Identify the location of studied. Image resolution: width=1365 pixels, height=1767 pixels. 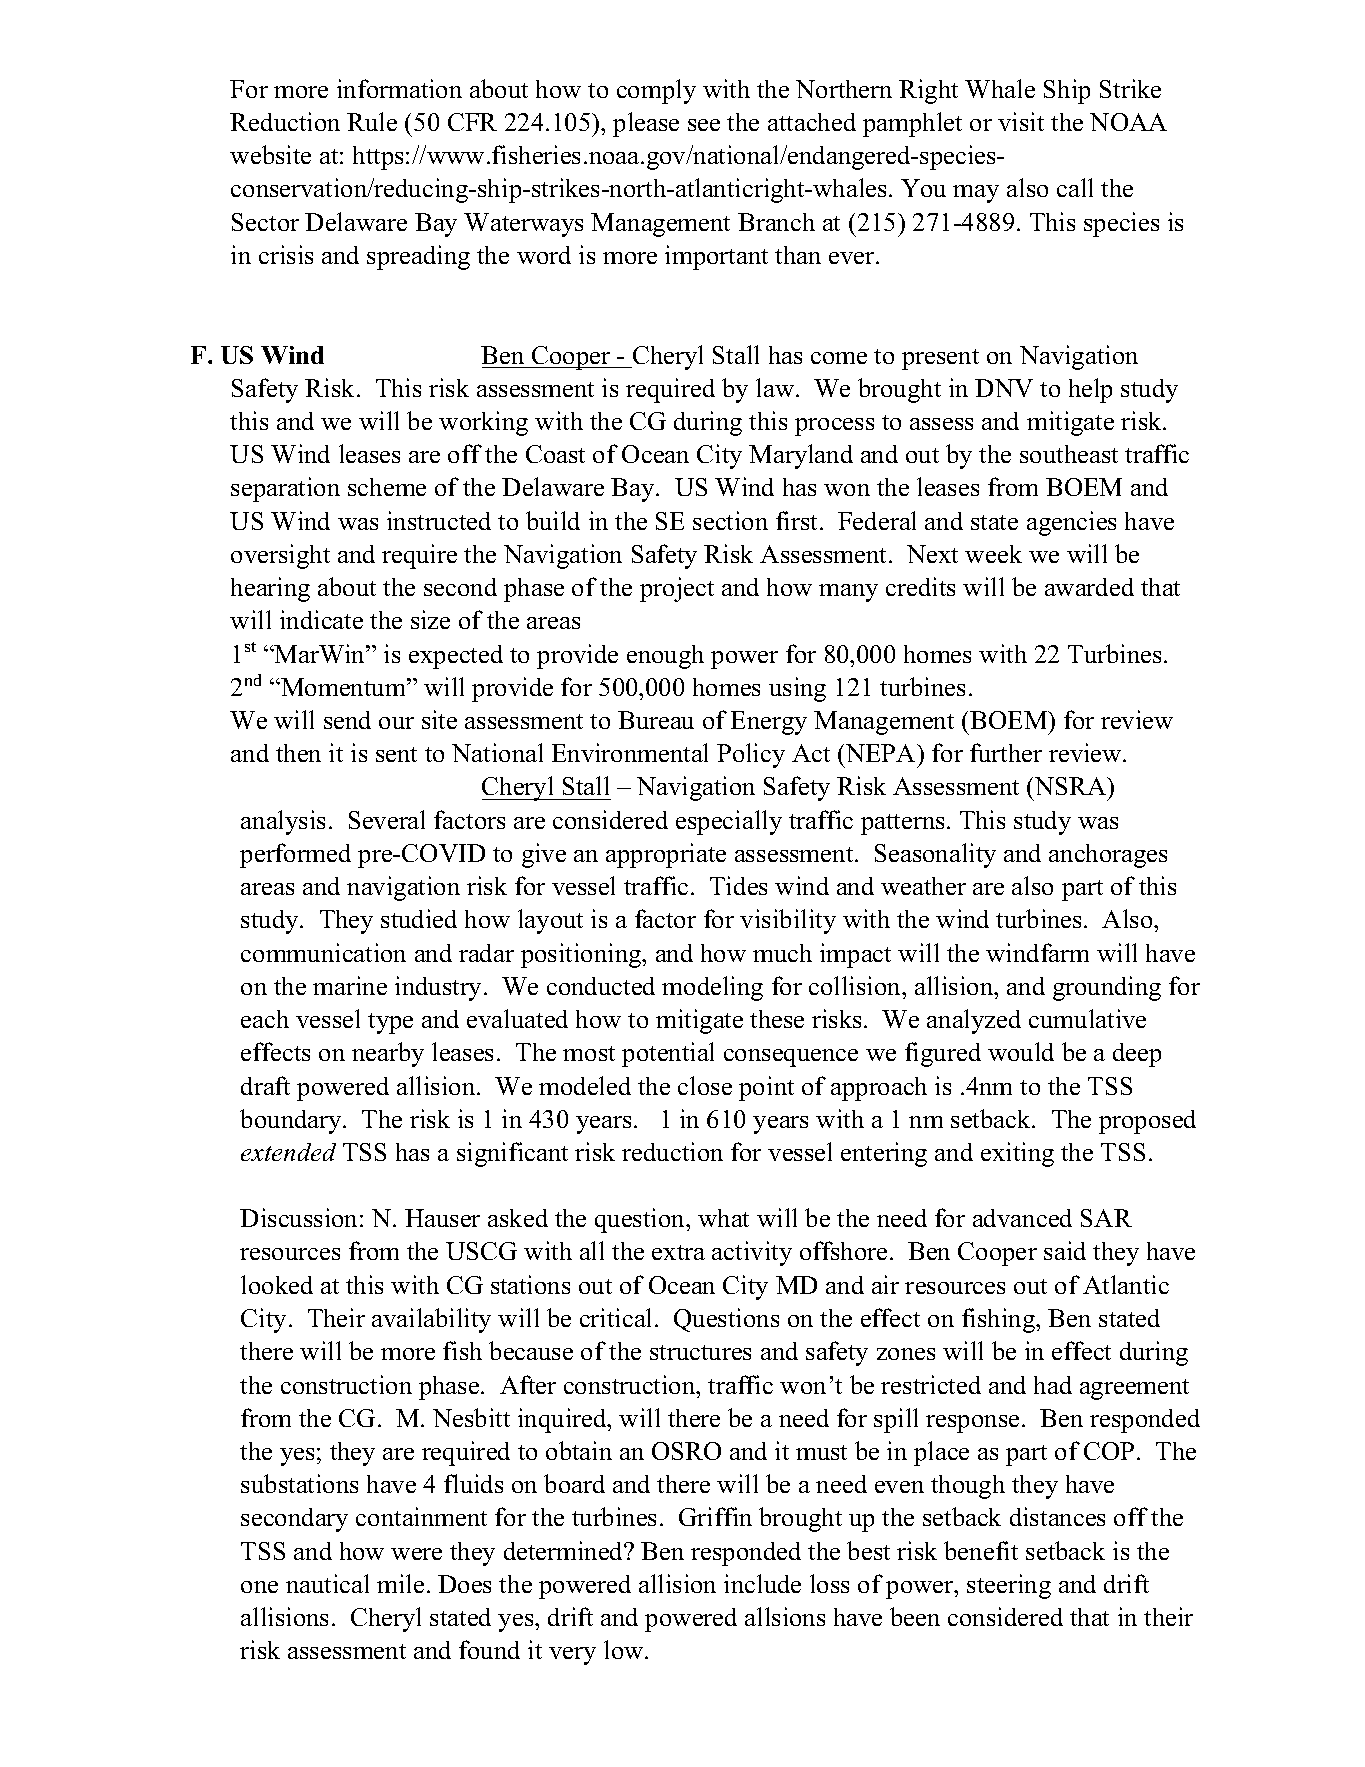
(419, 918).
